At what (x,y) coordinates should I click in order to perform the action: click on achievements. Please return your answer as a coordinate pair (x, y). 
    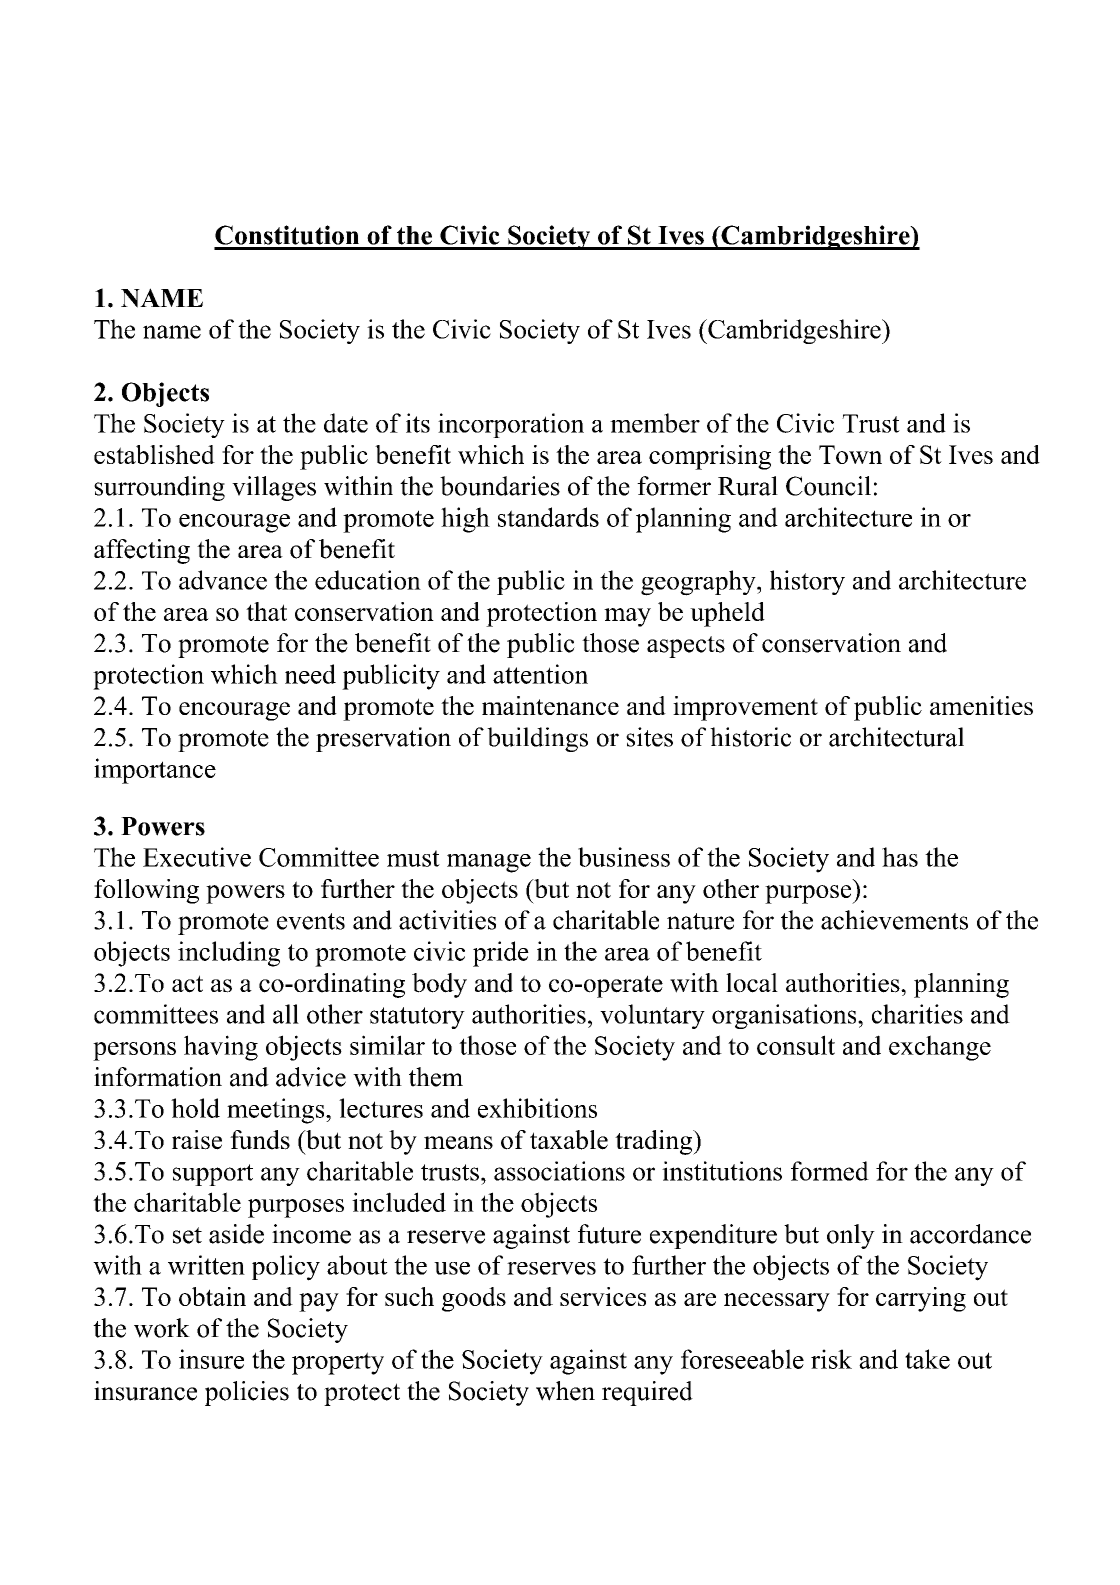
    Looking at the image, I should click on (894, 920).
